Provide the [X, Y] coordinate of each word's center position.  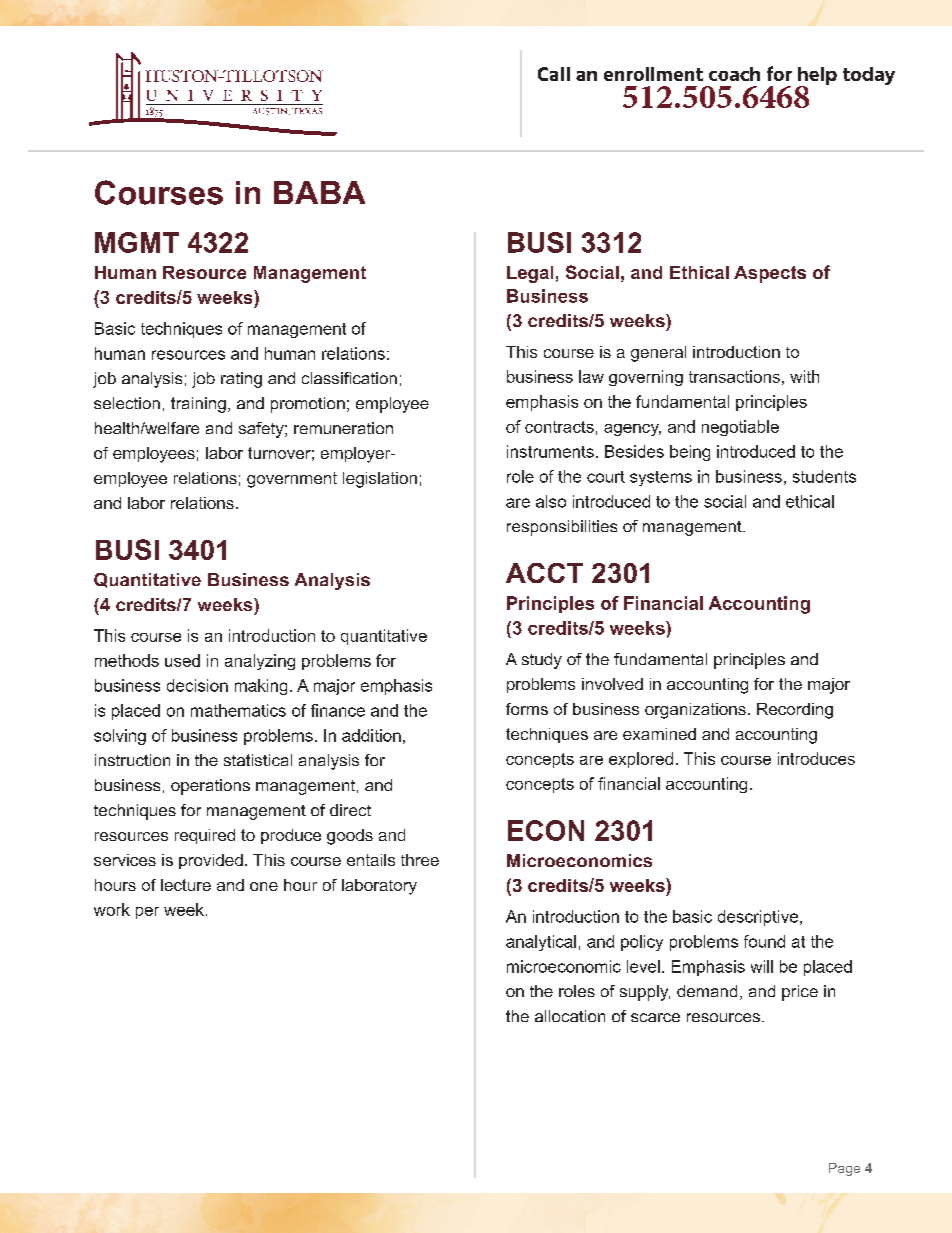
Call [554, 74]
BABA [319, 192]
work [112, 909]
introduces [816, 758]
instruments [550, 451]
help [817, 77]
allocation [570, 1016]
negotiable [740, 428]
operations [210, 787]
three [420, 860]
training [198, 405]
